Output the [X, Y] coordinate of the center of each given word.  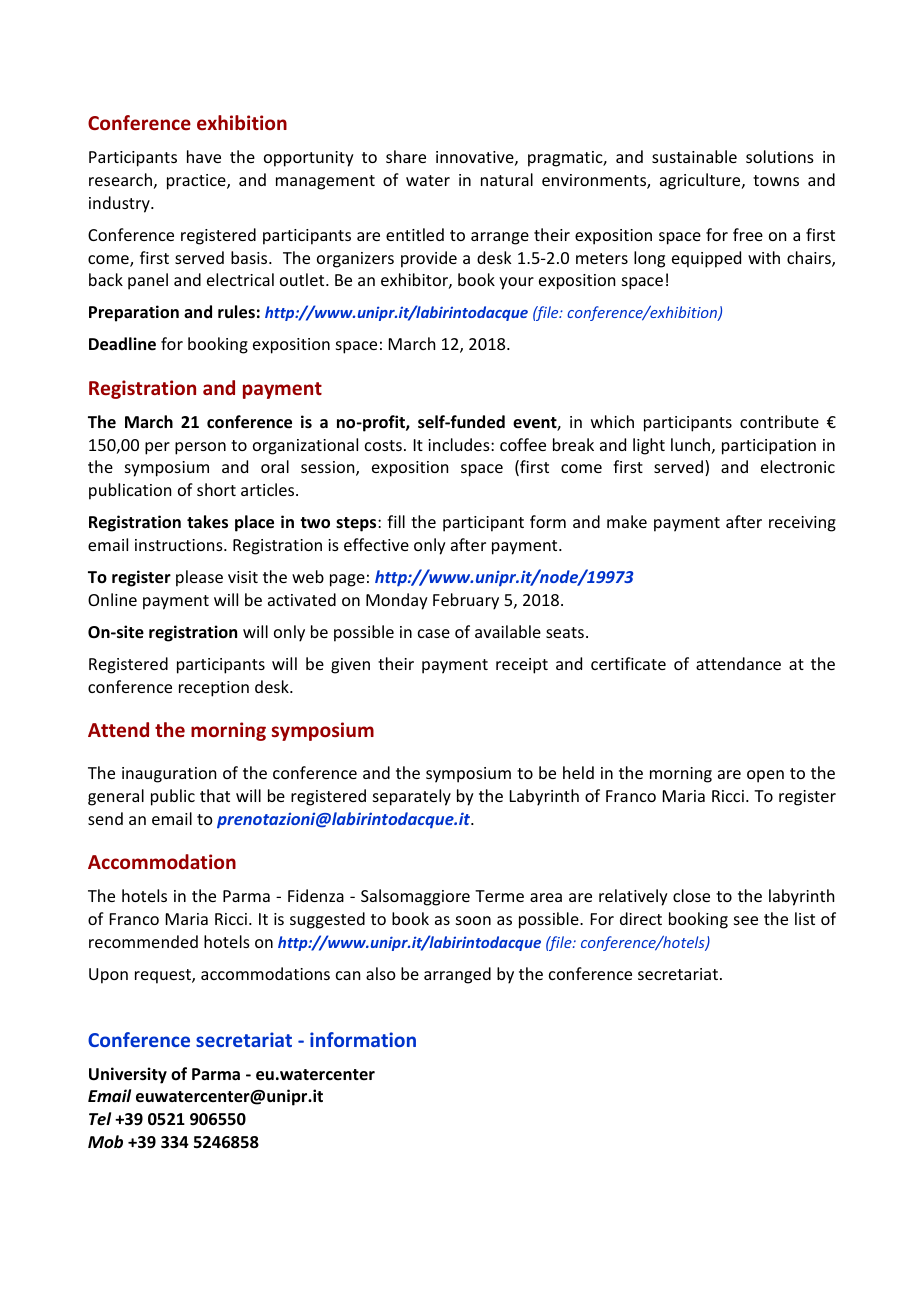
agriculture [701, 181]
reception [214, 689]
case [434, 633]
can [348, 975]
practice [197, 182]
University [128, 1075]
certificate [628, 663]
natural [507, 179]
